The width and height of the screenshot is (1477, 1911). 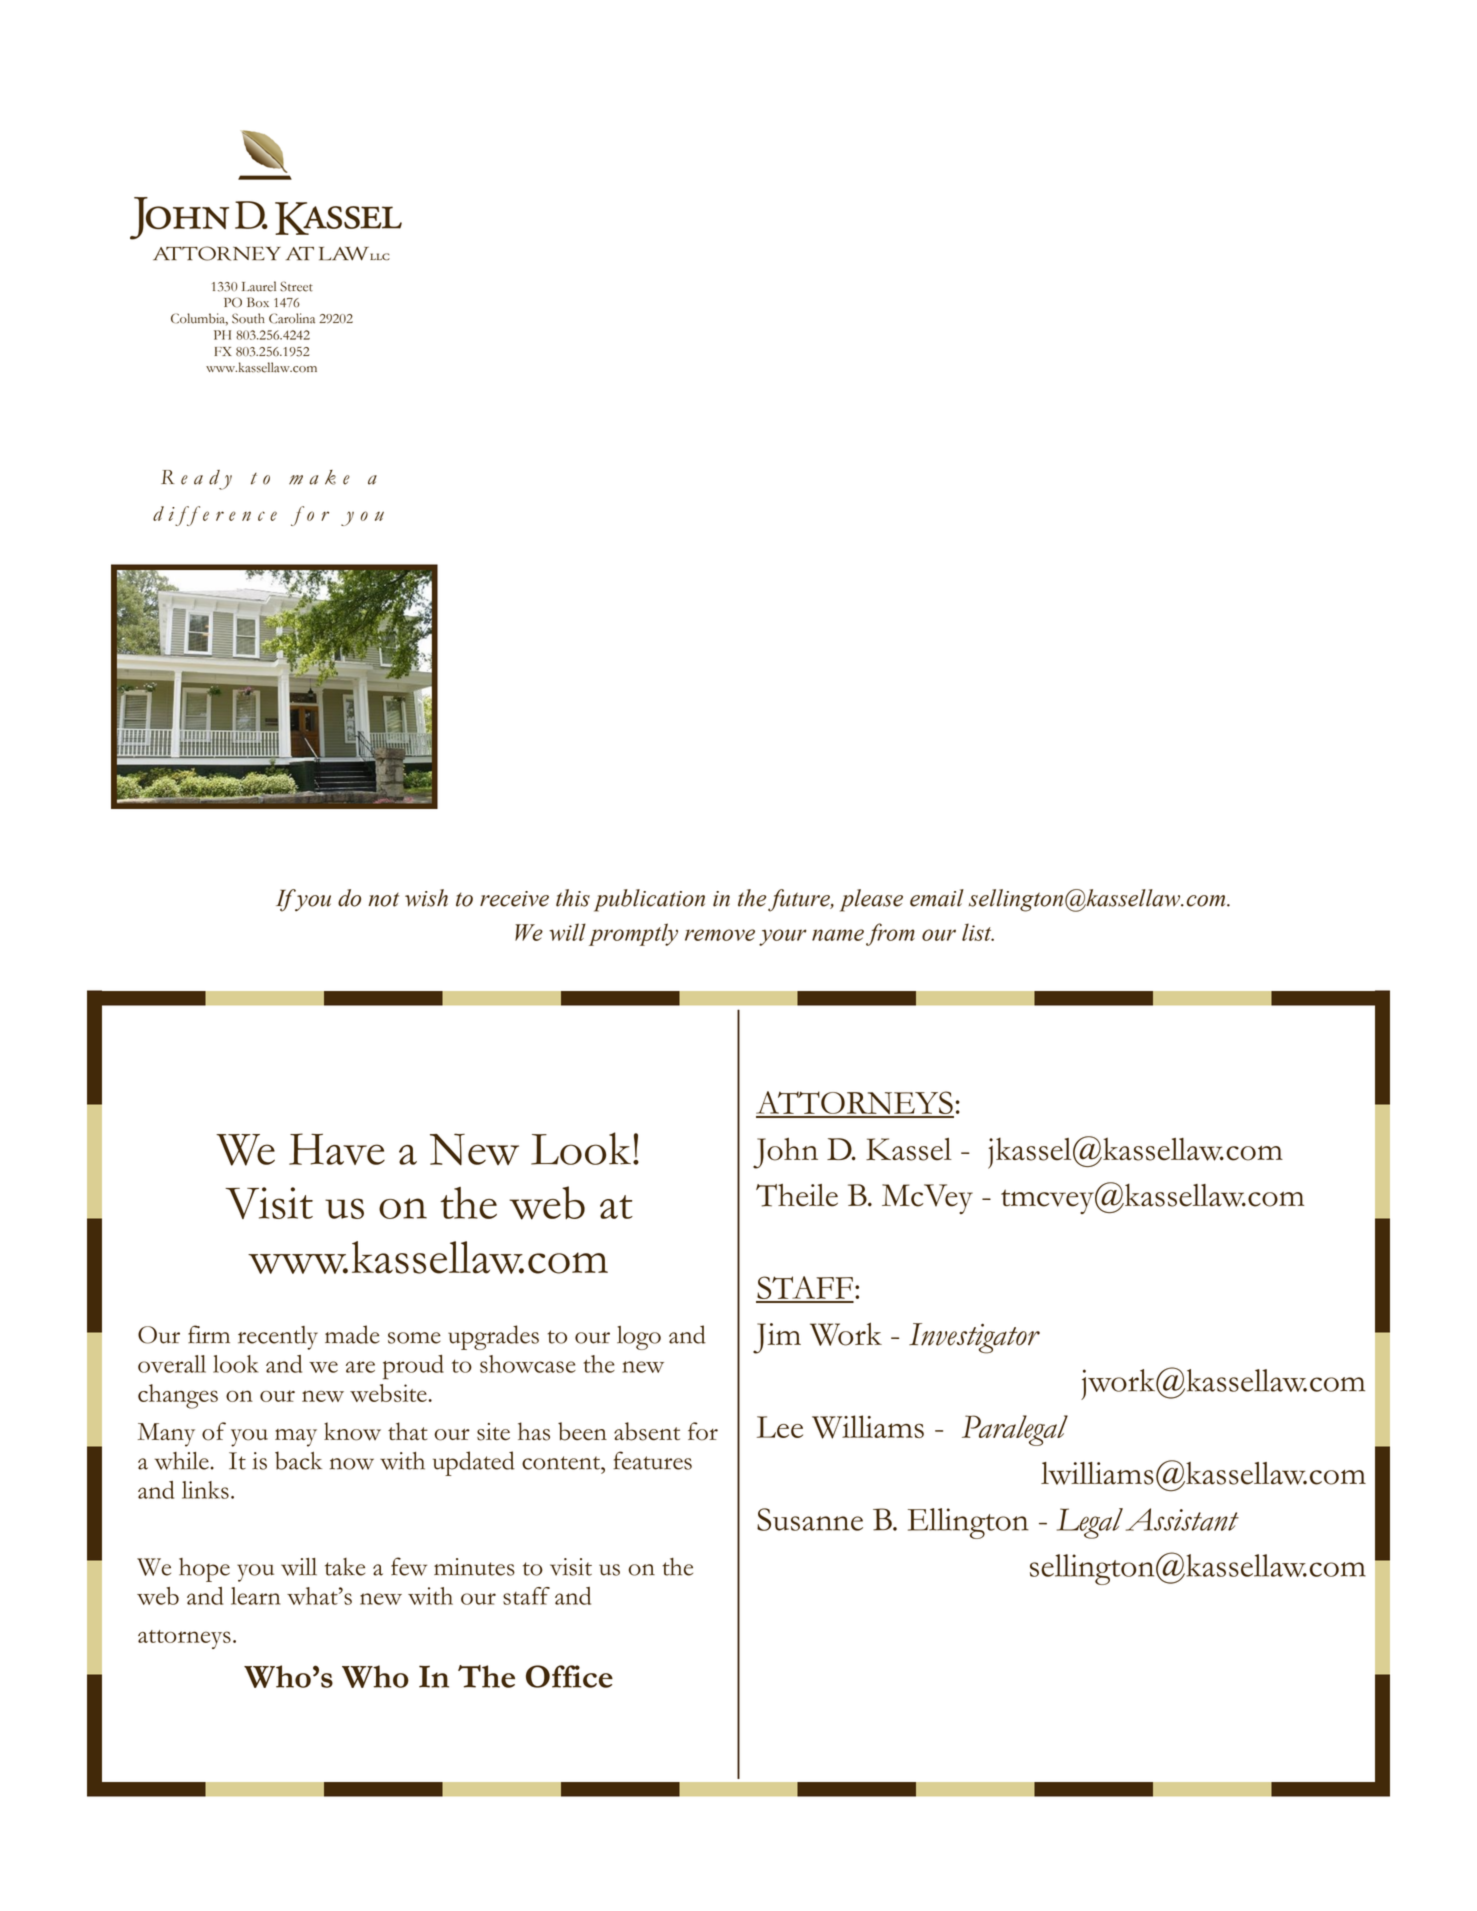 I want to click on Investigator, so click(x=974, y=1338).
